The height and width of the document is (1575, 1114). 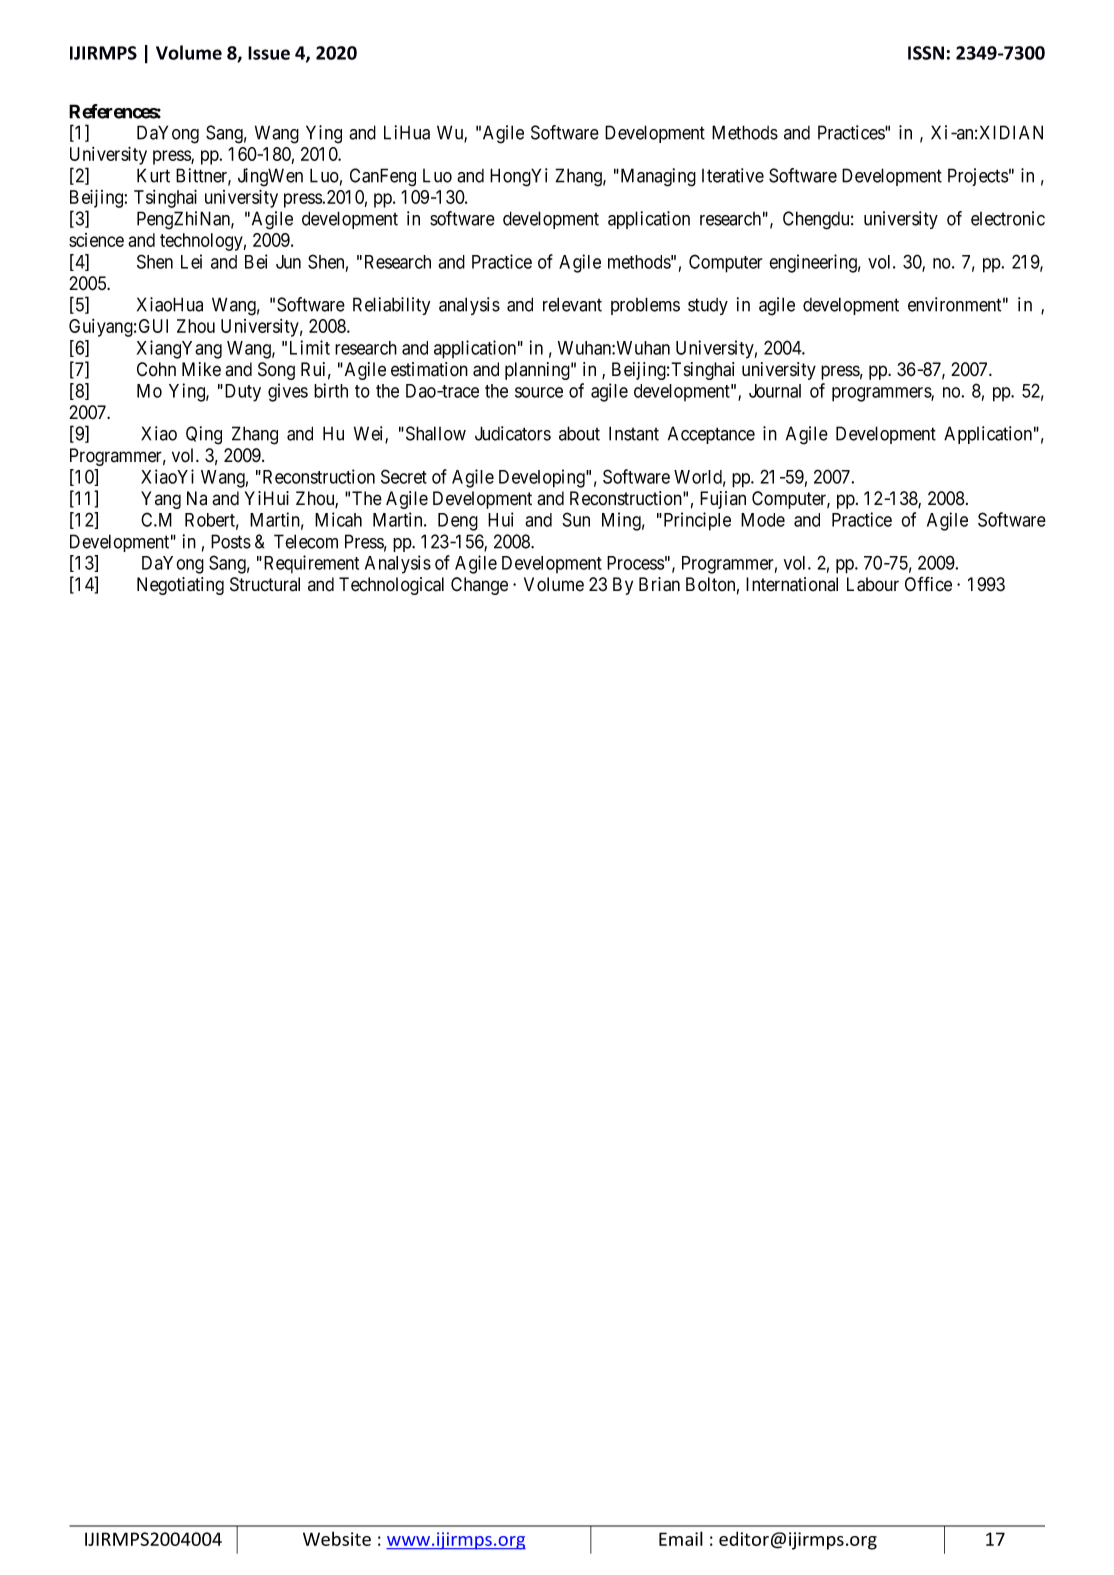 I want to click on Email, so click(x=681, y=1538).
